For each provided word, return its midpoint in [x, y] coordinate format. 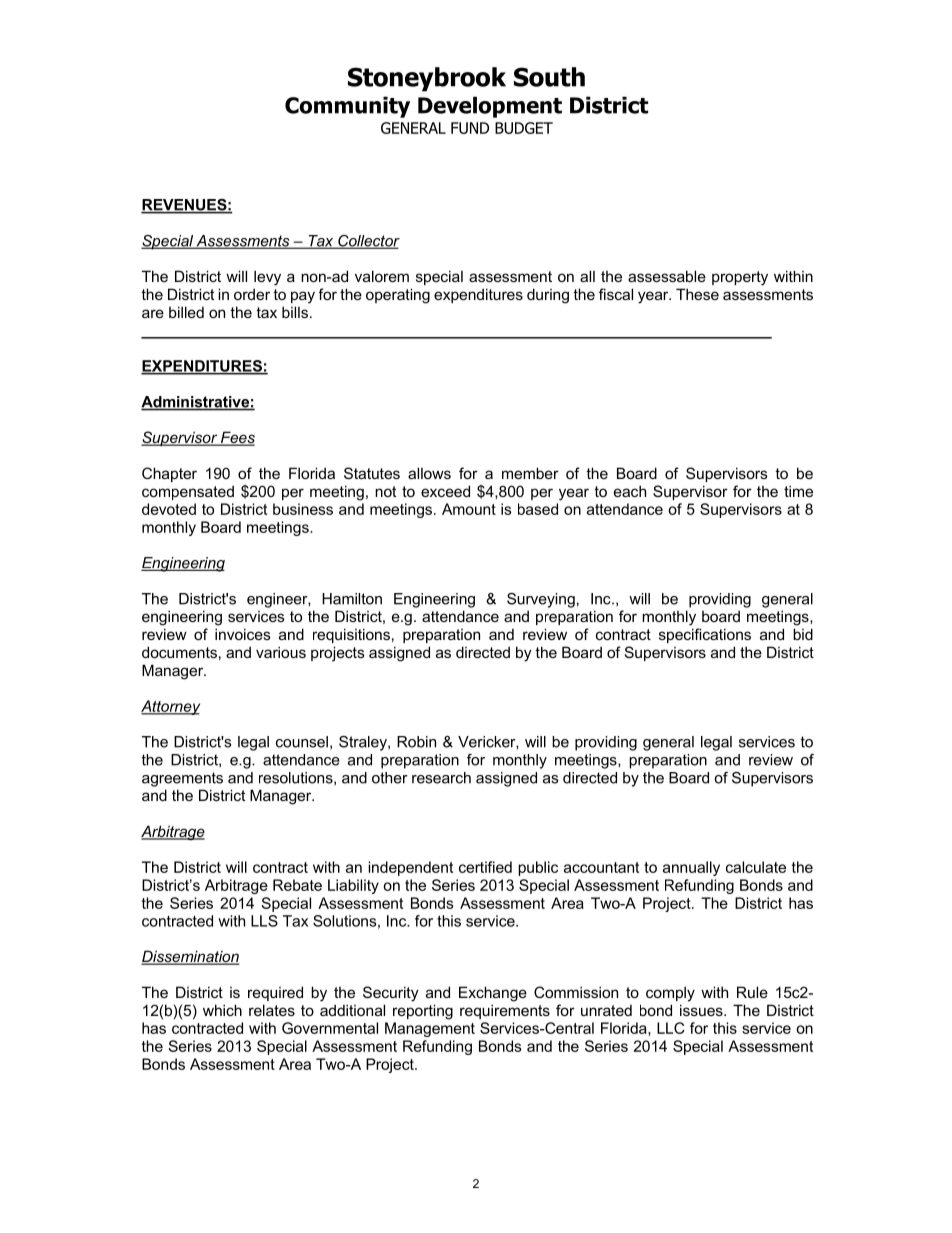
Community [347, 107]
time [798, 491]
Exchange [493, 994]
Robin [416, 742]
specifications [705, 635]
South [549, 77]
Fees [237, 438]
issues [702, 1010]
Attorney [170, 707]
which [222, 1010]
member [530, 473]
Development [490, 107]
